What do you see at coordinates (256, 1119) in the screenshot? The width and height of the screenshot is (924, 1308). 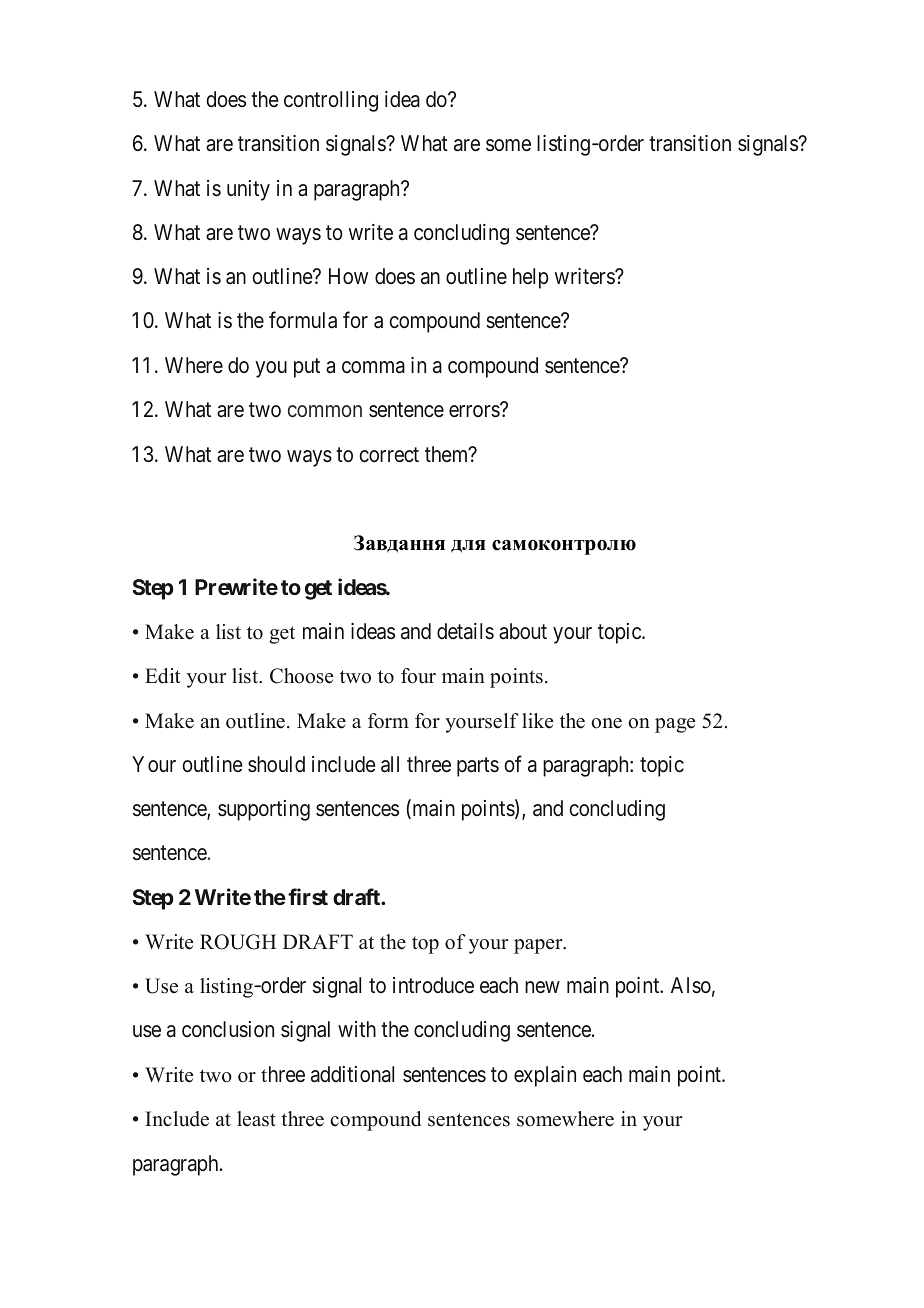 I see `least` at bounding box center [256, 1119].
